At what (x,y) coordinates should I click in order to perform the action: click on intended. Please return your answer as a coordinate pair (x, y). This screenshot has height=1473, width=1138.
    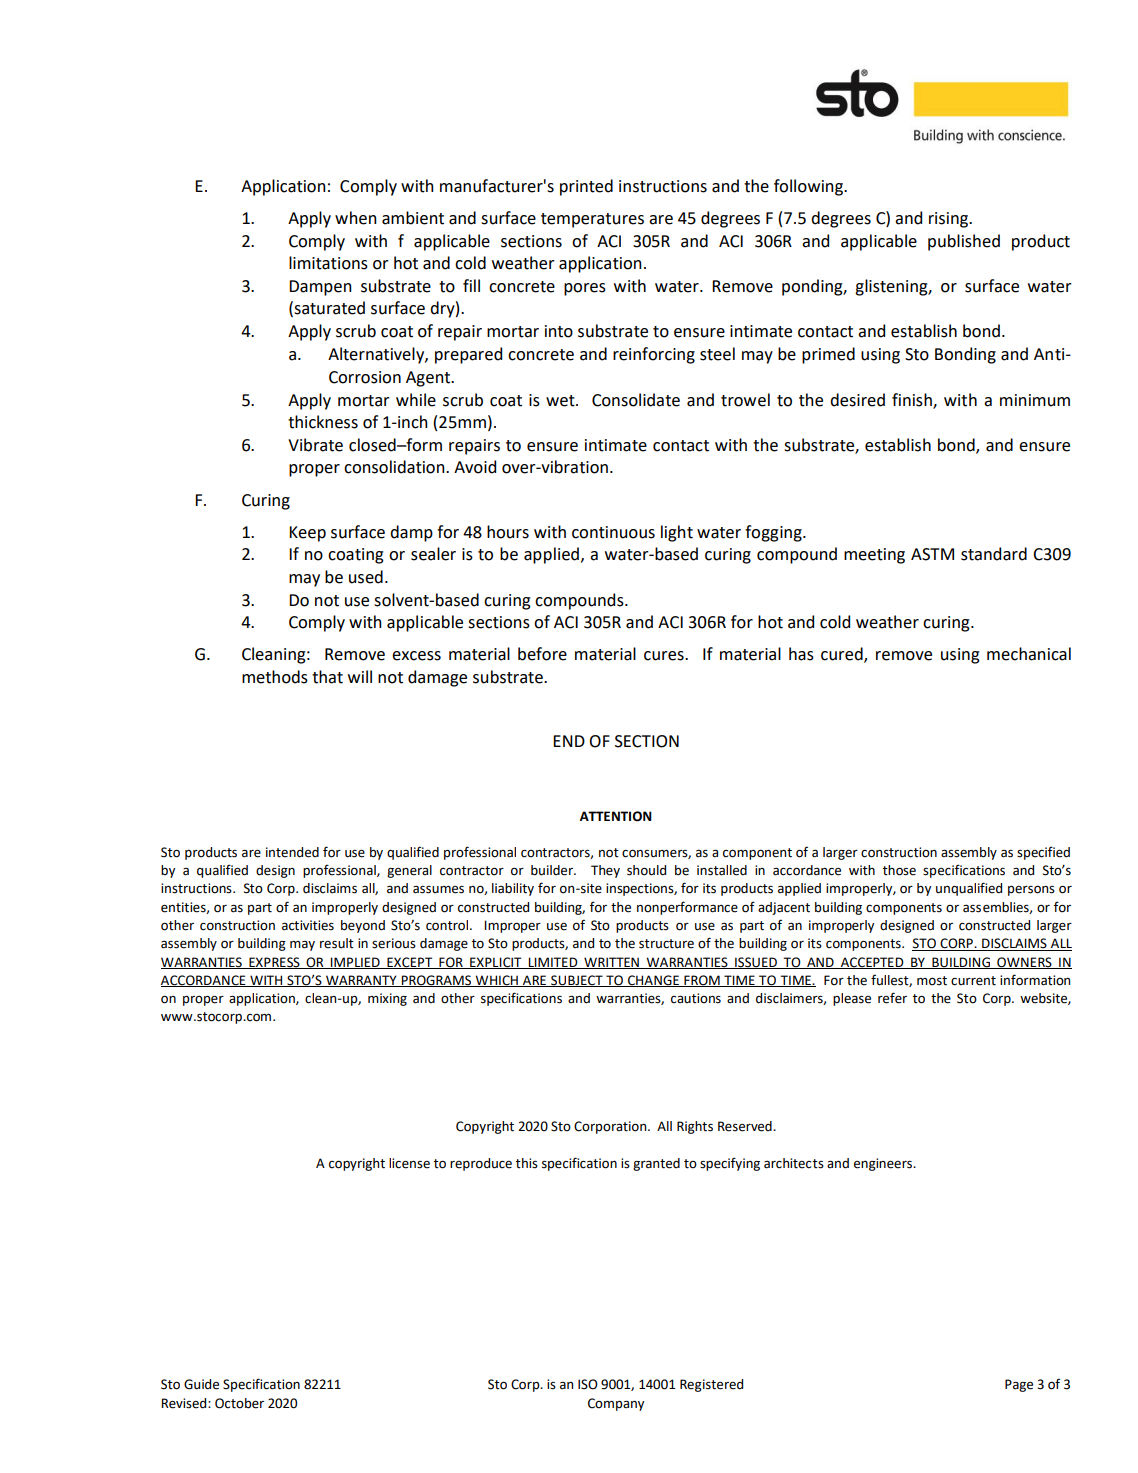
    Looking at the image, I should click on (292, 852).
